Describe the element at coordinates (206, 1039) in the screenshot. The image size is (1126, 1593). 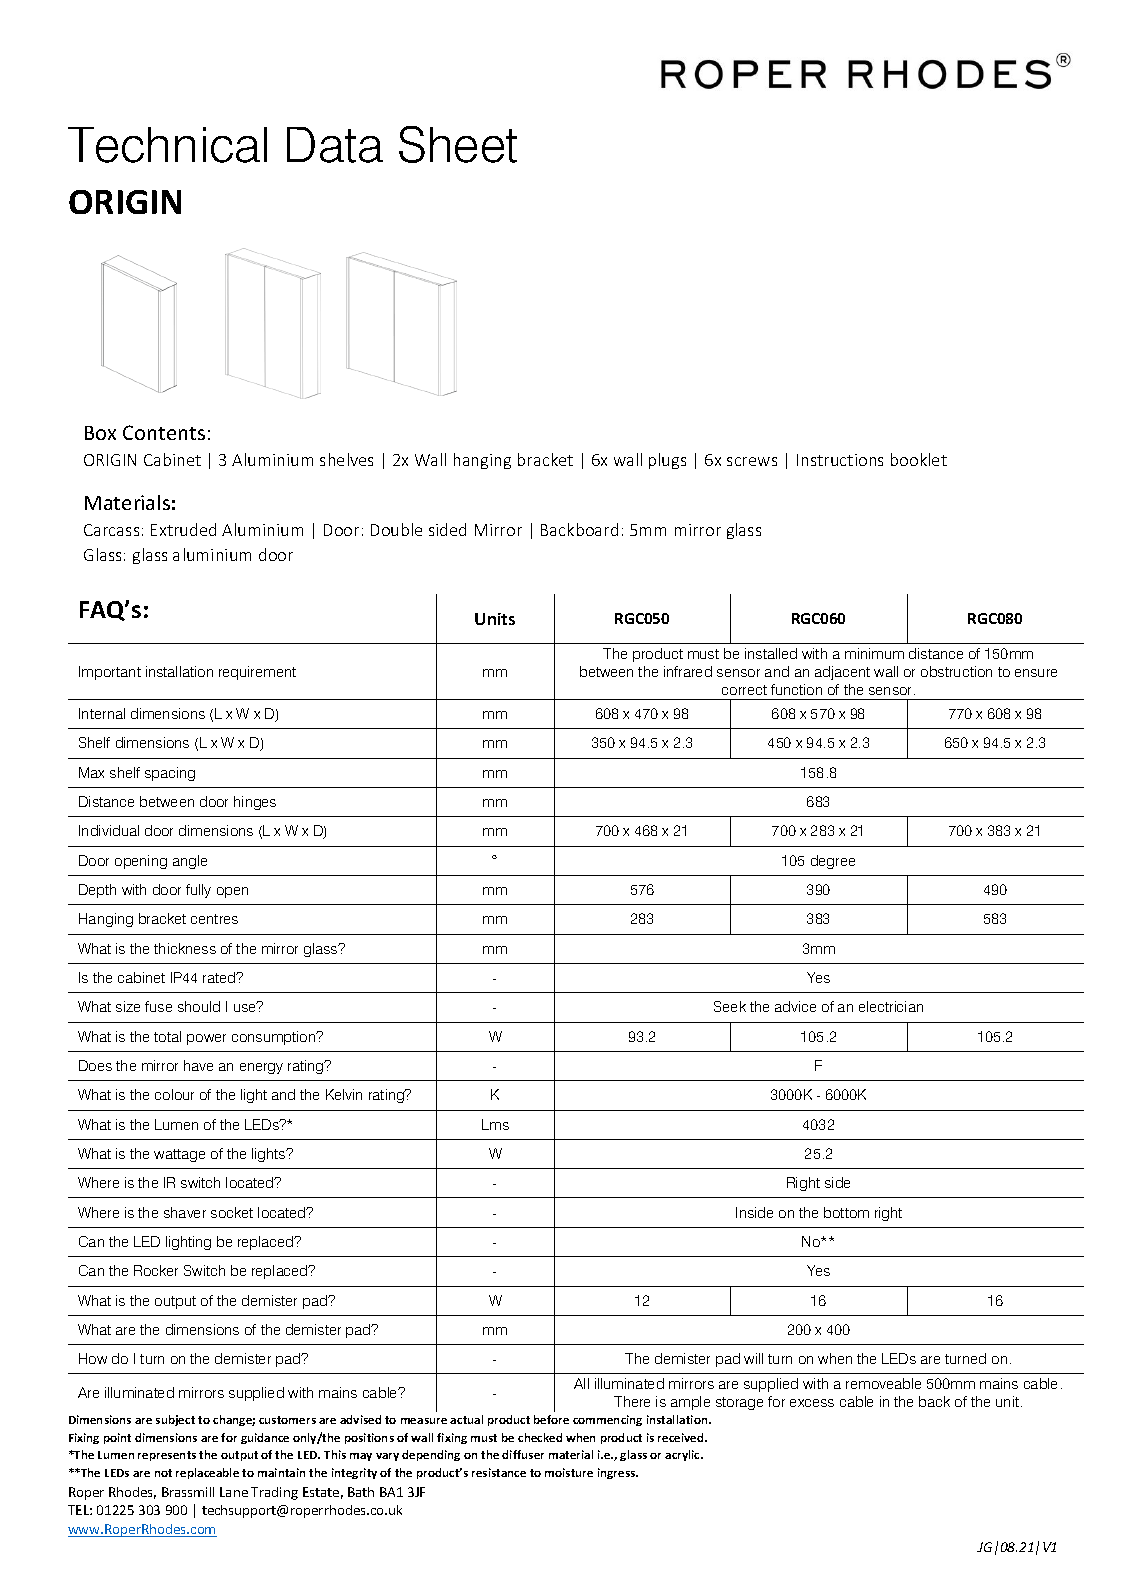
I see `power` at that location.
